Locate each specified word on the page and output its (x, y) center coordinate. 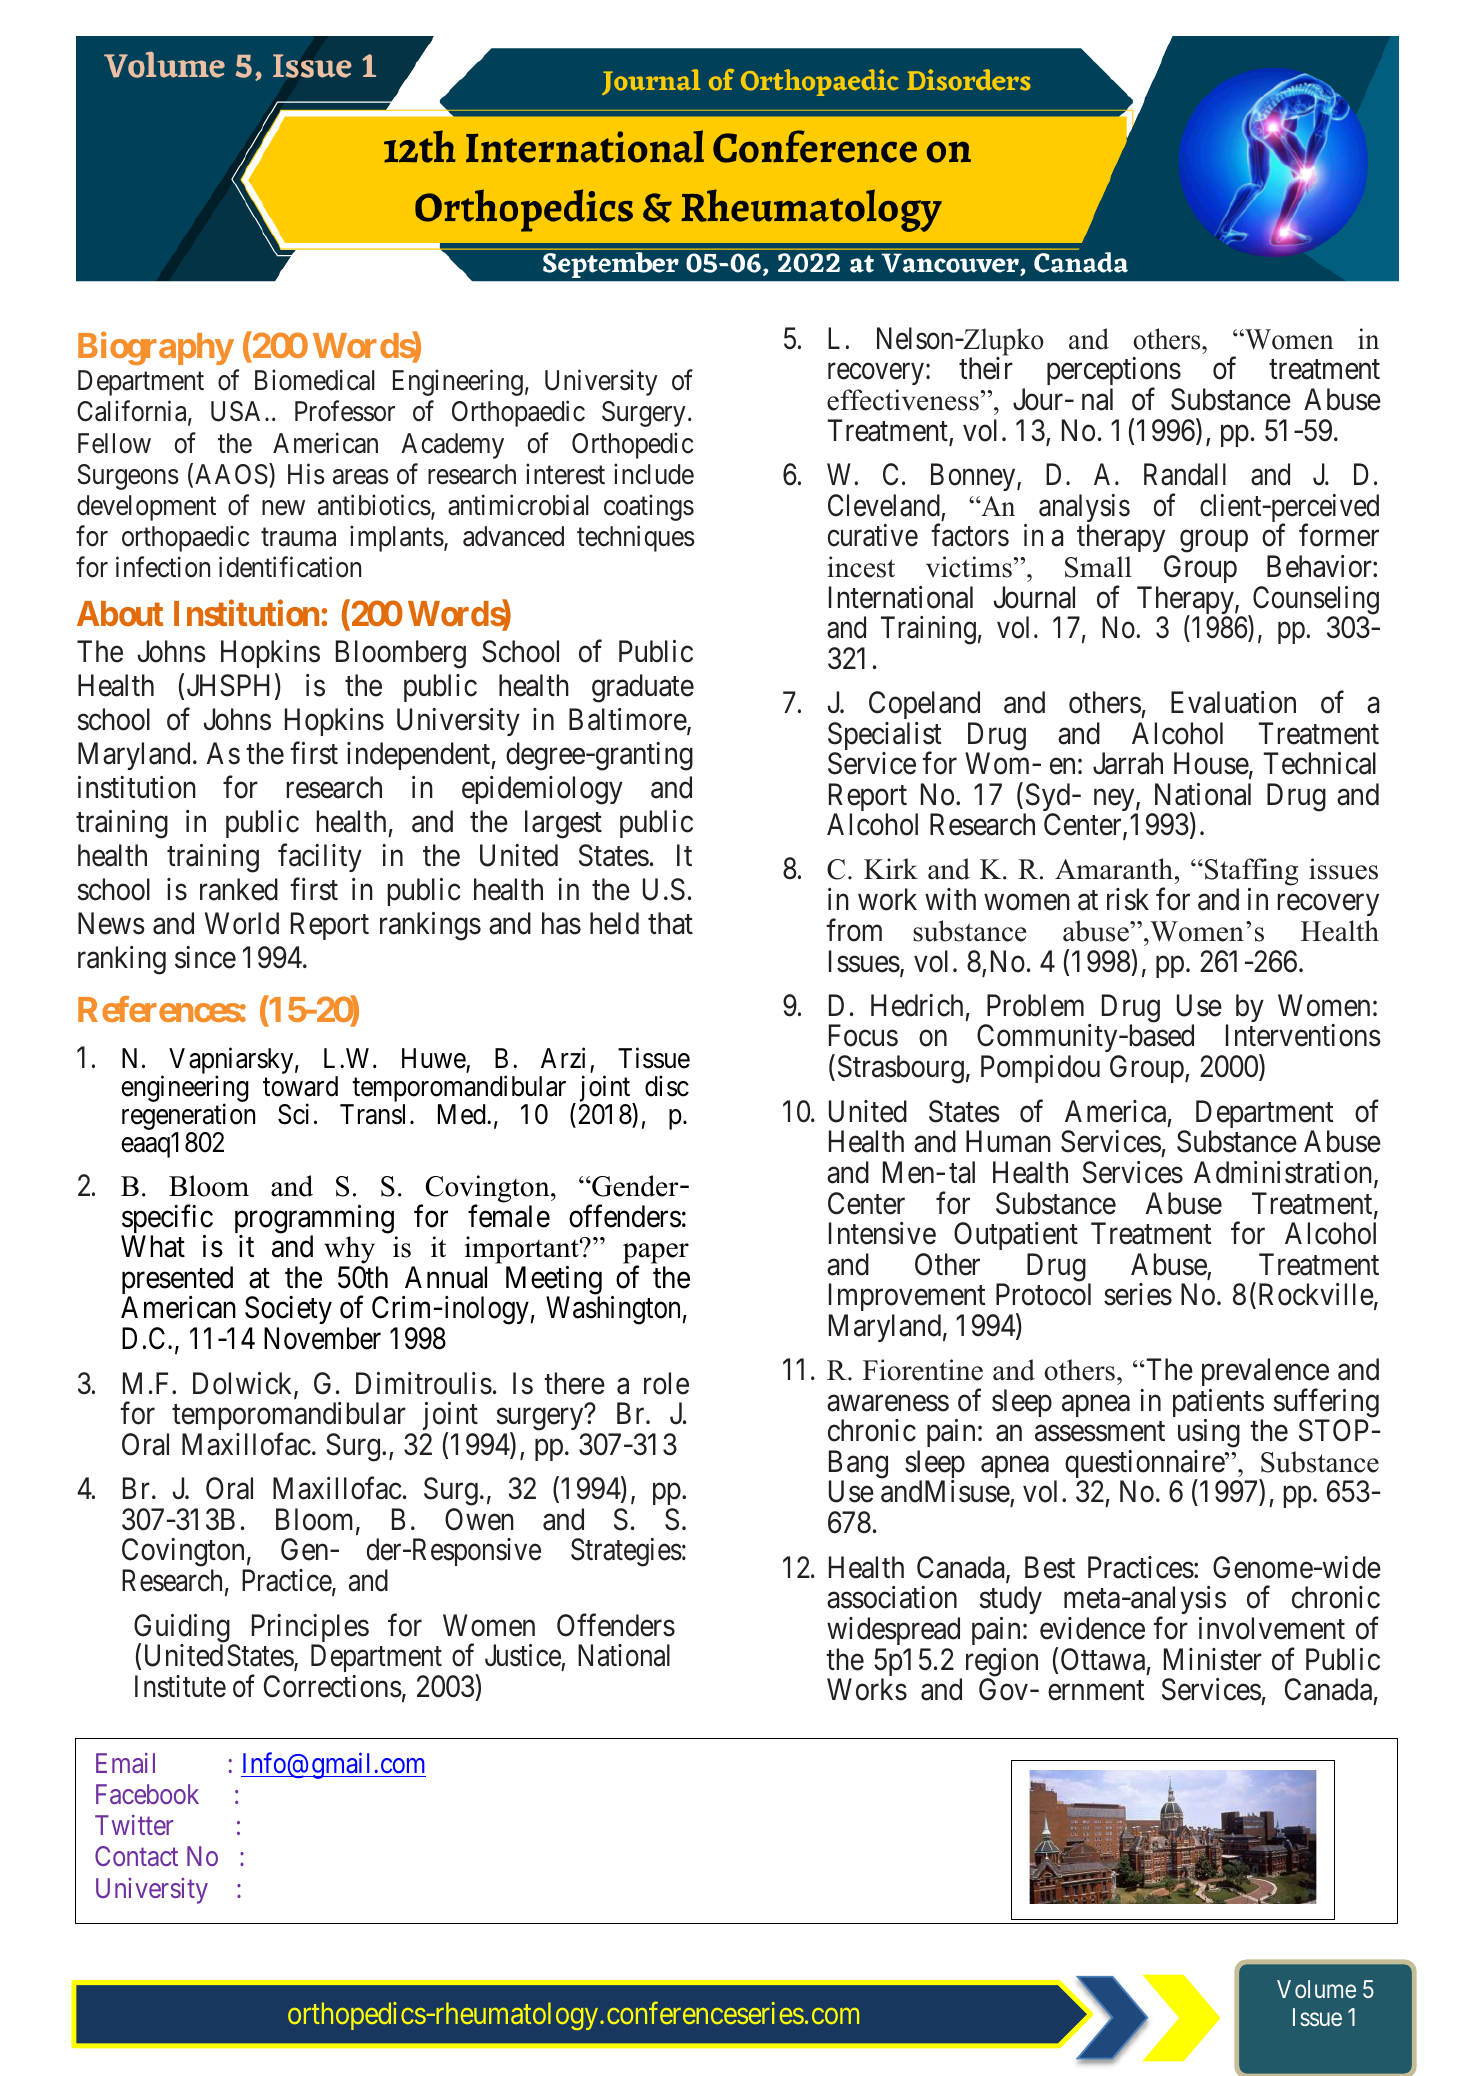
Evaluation (1233, 702)
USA (238, 411)
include (654, 474)
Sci (293, 1114)
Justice (523, 1655)
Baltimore (628, 720)
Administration (1284, 1173)
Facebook (147, 1794)
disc (667, 1086)
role (666, 1383)
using (1209, 1435)
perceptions (1114, 373)
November (322, 1338)
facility (320, 858)
